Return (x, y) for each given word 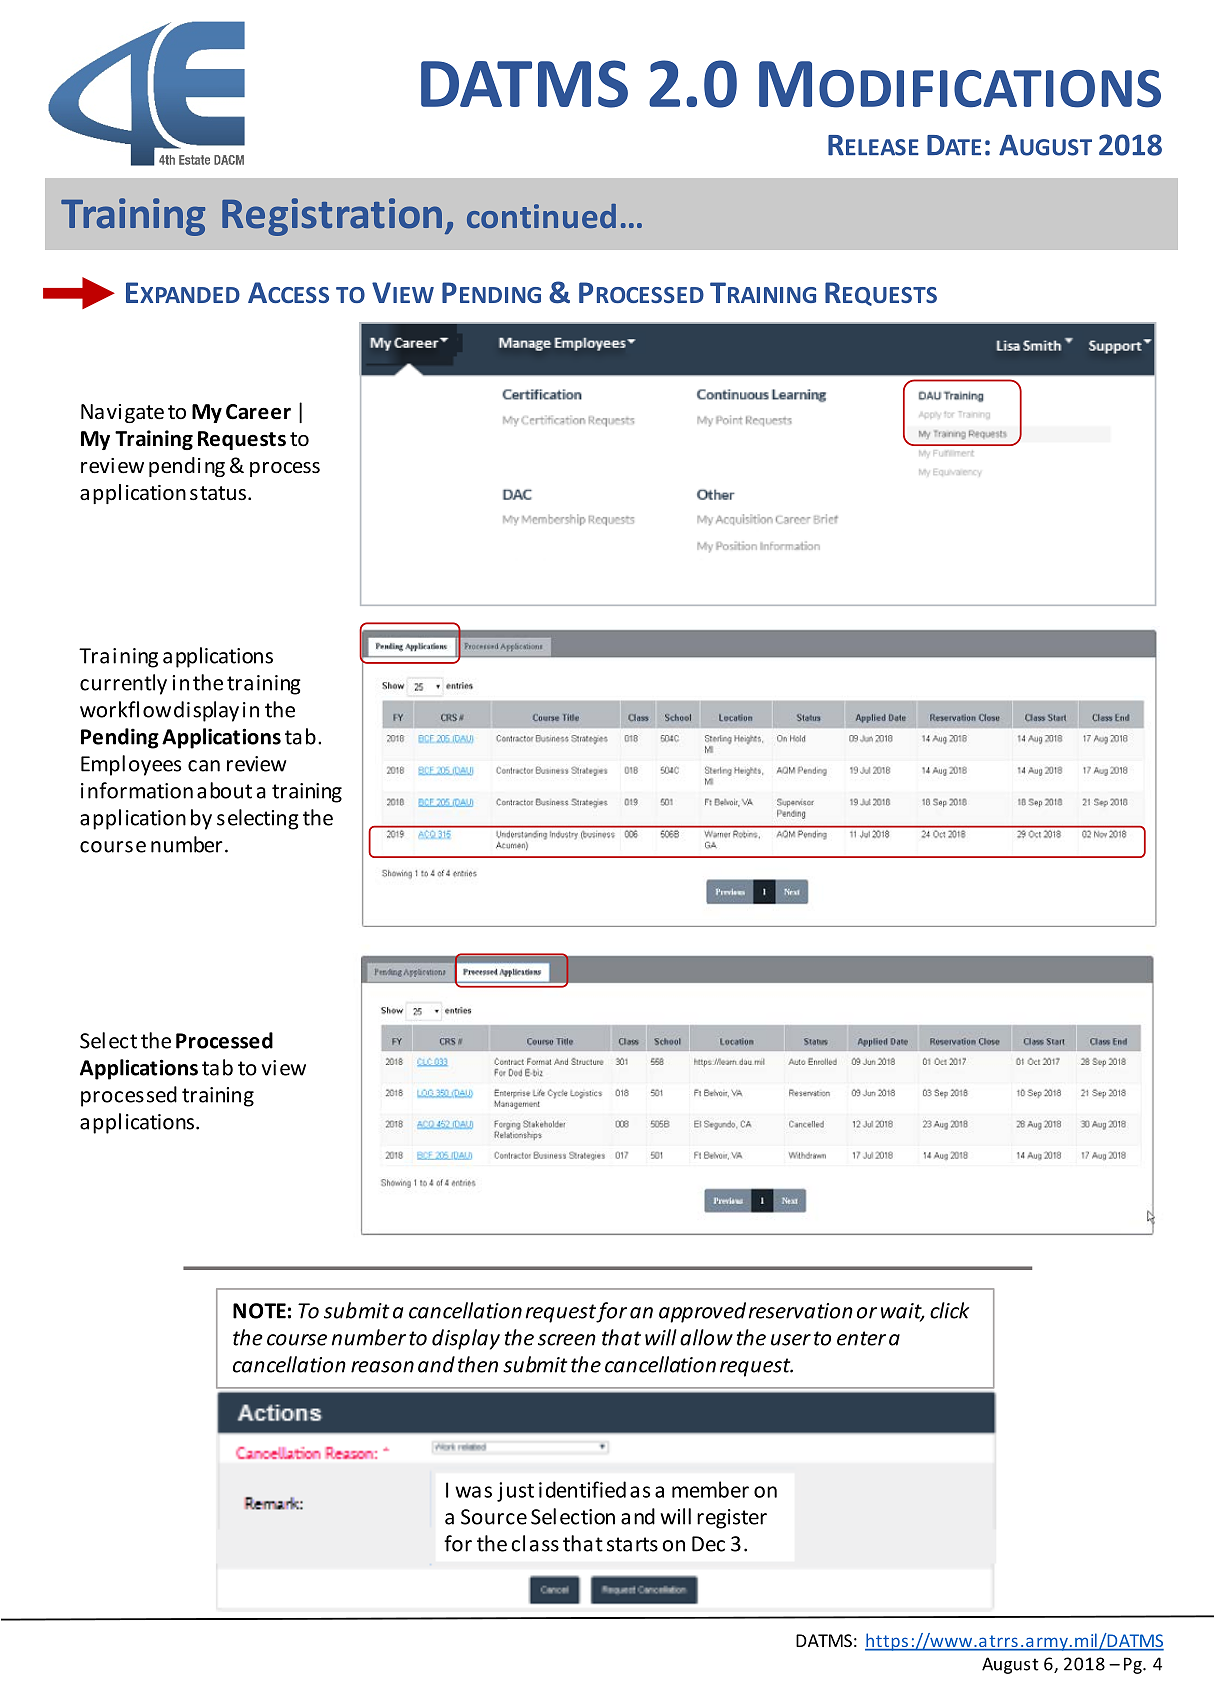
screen (567, 1340)
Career (258, 412)
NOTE (259, 1311)
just (515, 1492)
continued (541, 216)
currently (123, 684)
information (137, 790)
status (218, 493)
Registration (332, 217)
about (224, 790)
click (949, 1310)
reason (382, 1367)
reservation (801, 1311)
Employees (131, 765)
